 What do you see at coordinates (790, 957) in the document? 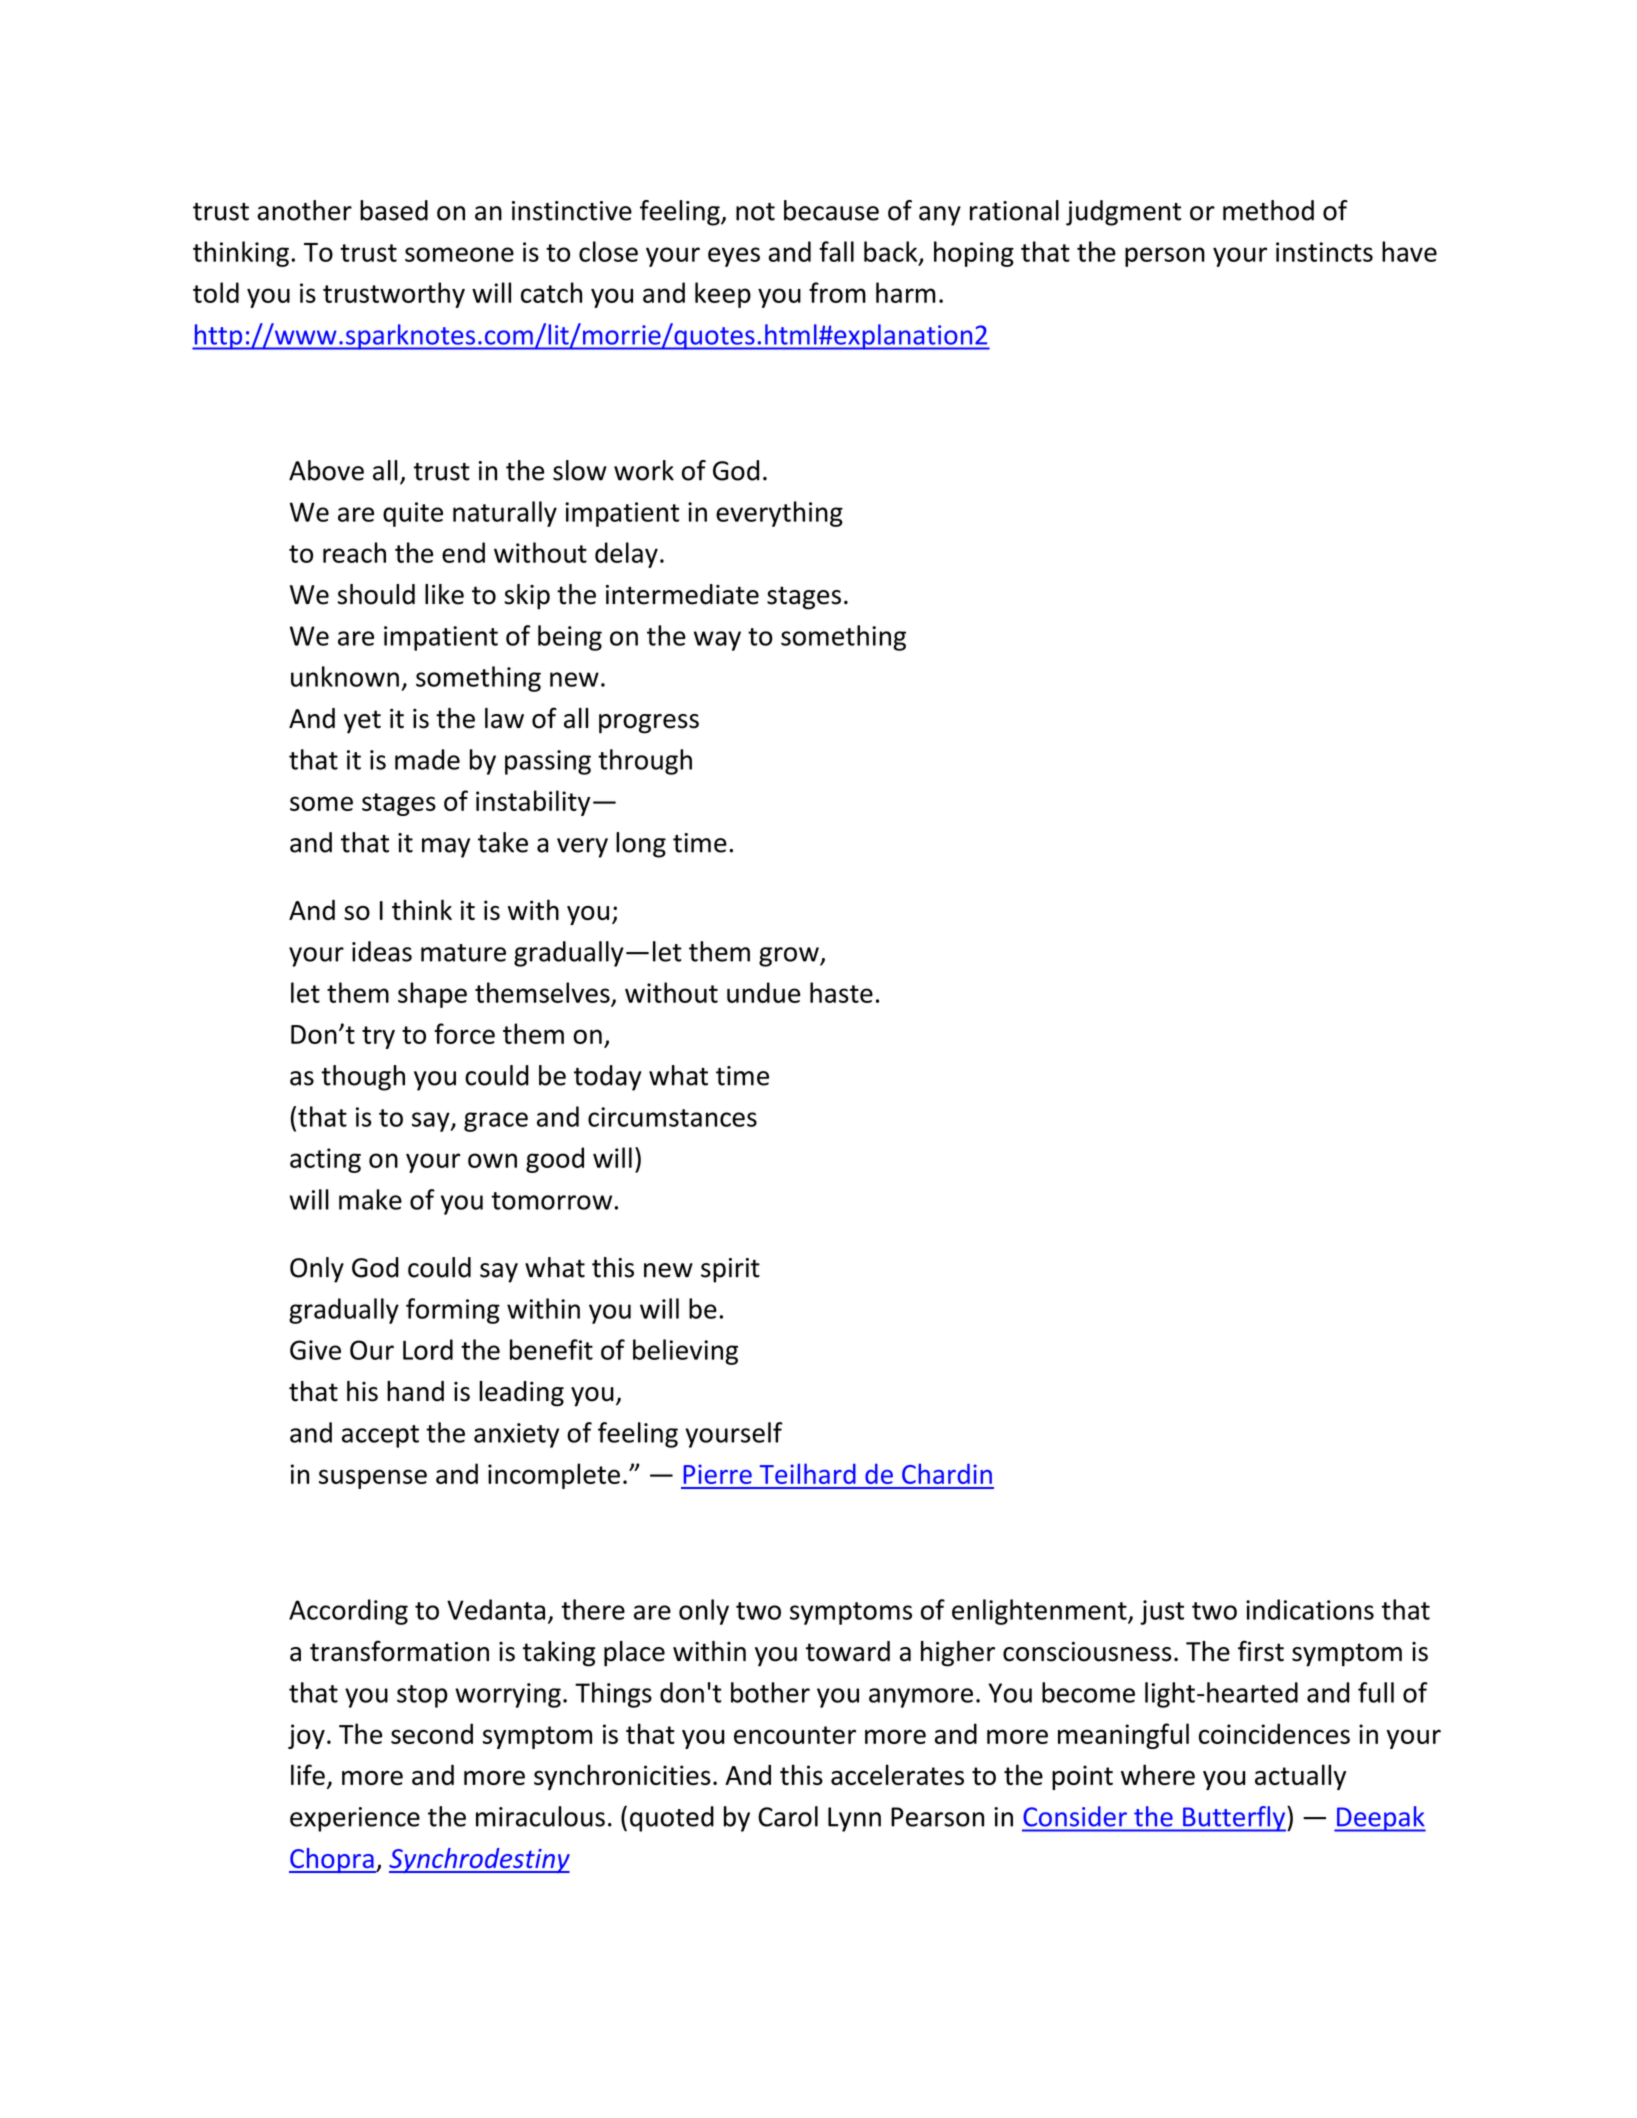
I see `grow` at bounding box center [790, 957].
